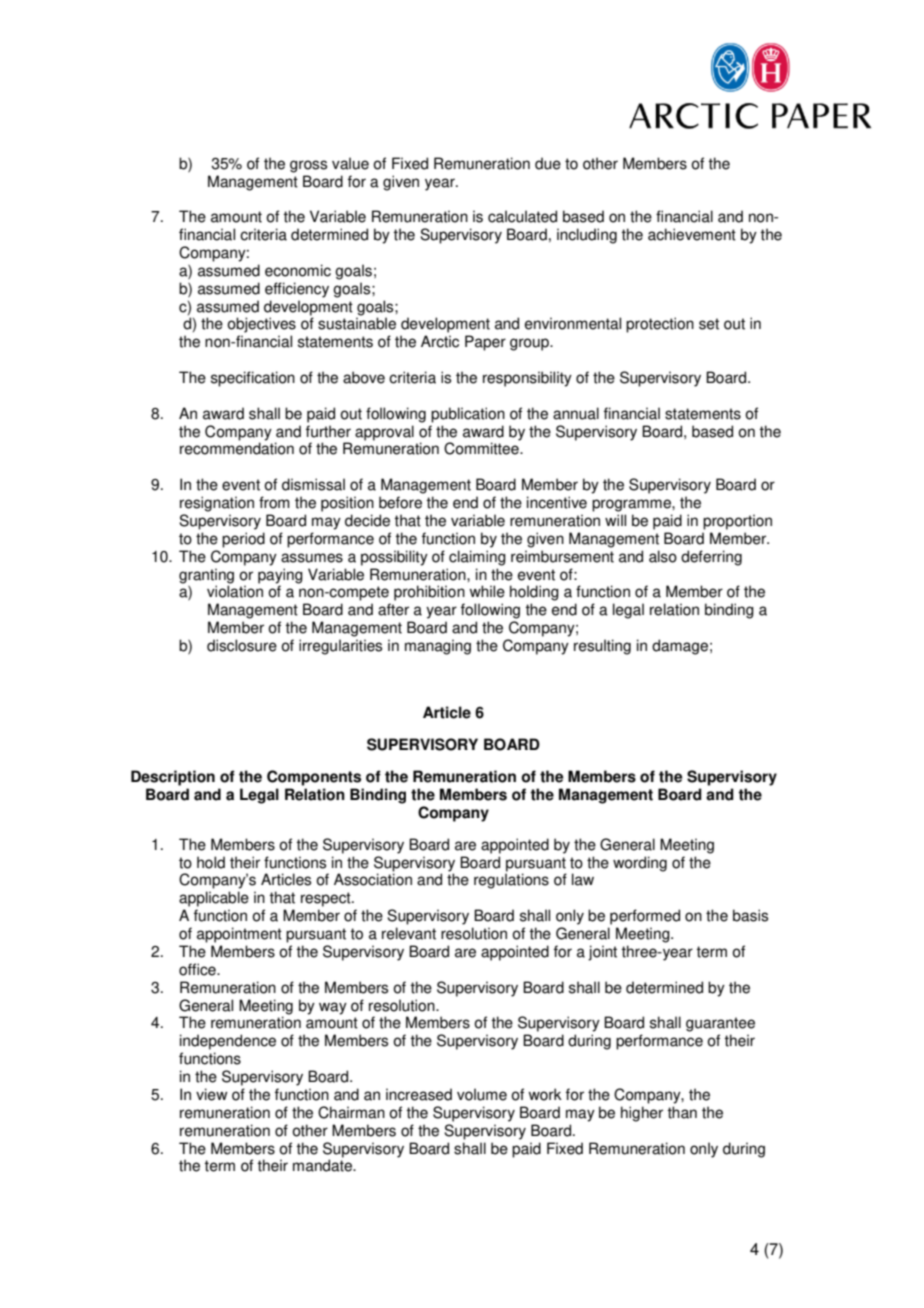  I want to click on than, so click(682, 1112).
